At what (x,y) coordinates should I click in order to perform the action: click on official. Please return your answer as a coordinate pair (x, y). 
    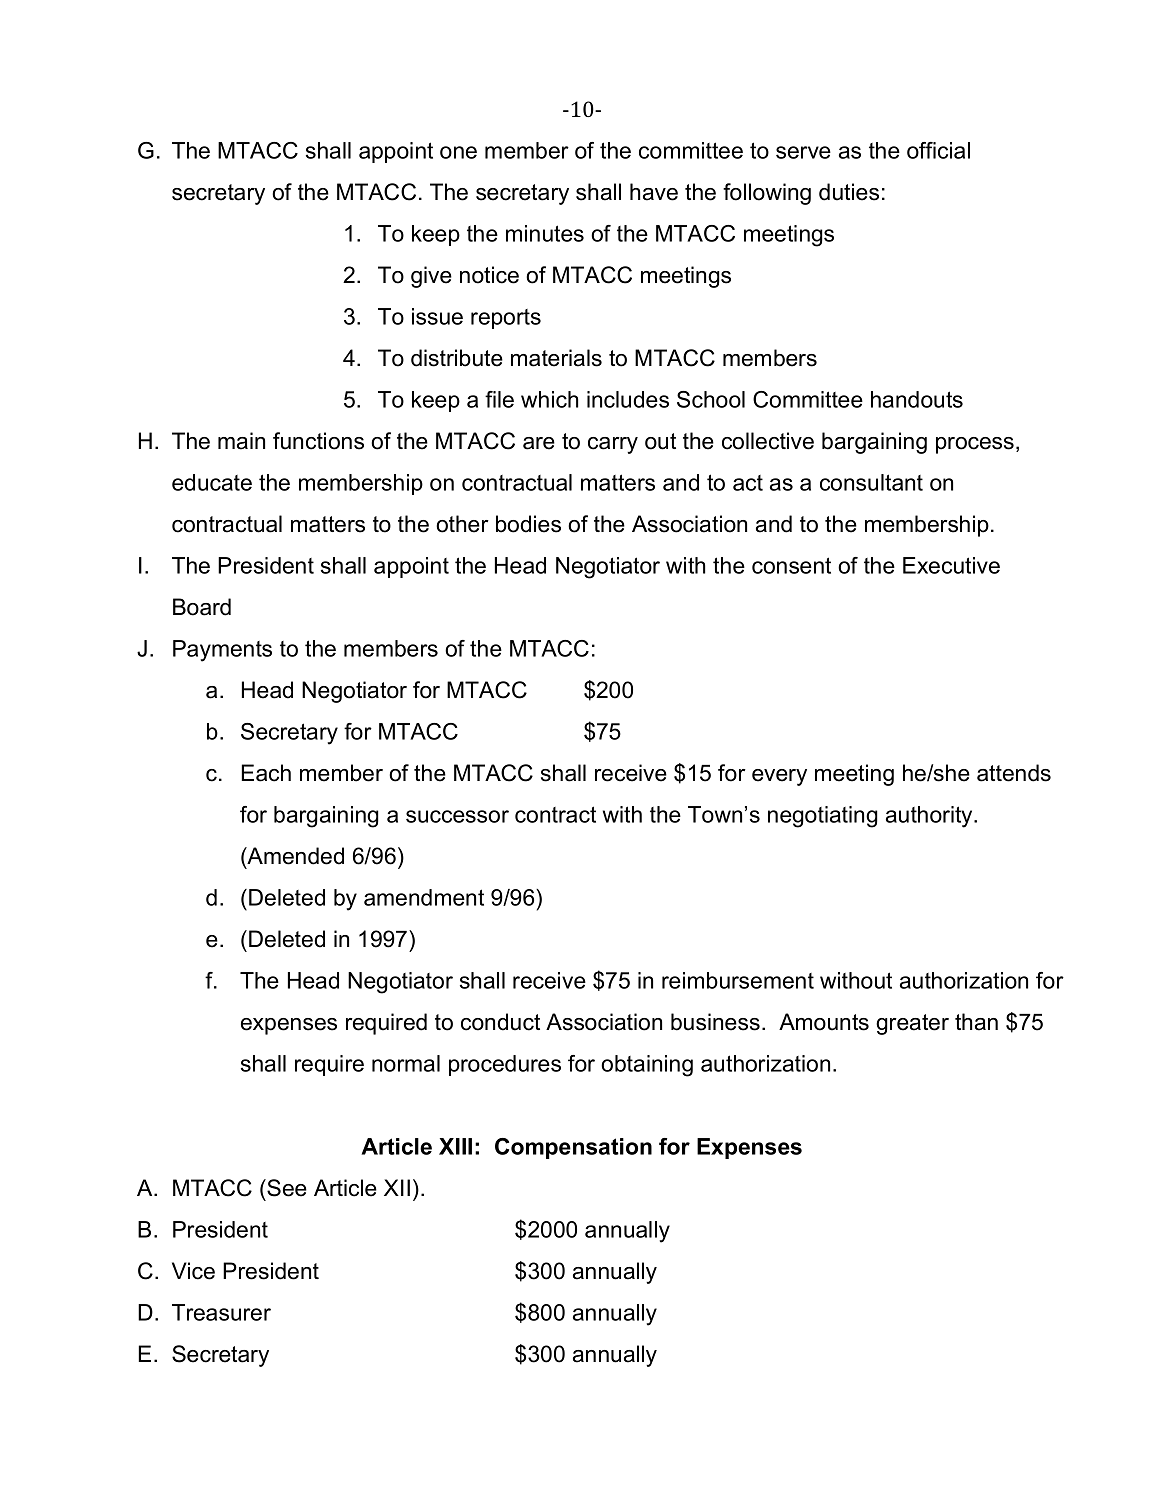
    Looking at the image, I should click on (938, 150).
